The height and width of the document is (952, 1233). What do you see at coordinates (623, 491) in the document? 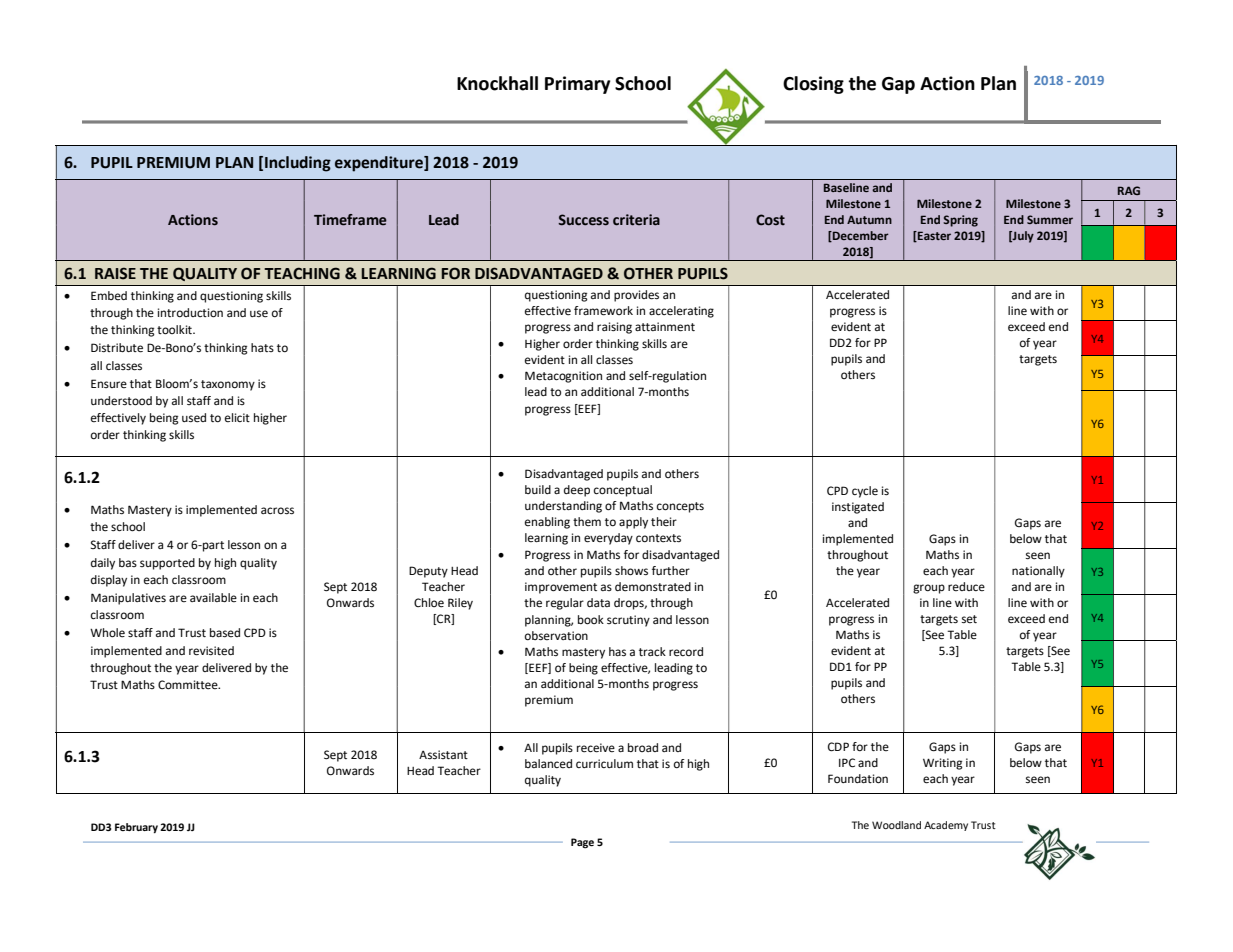
I see `conceptual` at bounding box center [623, 491].
